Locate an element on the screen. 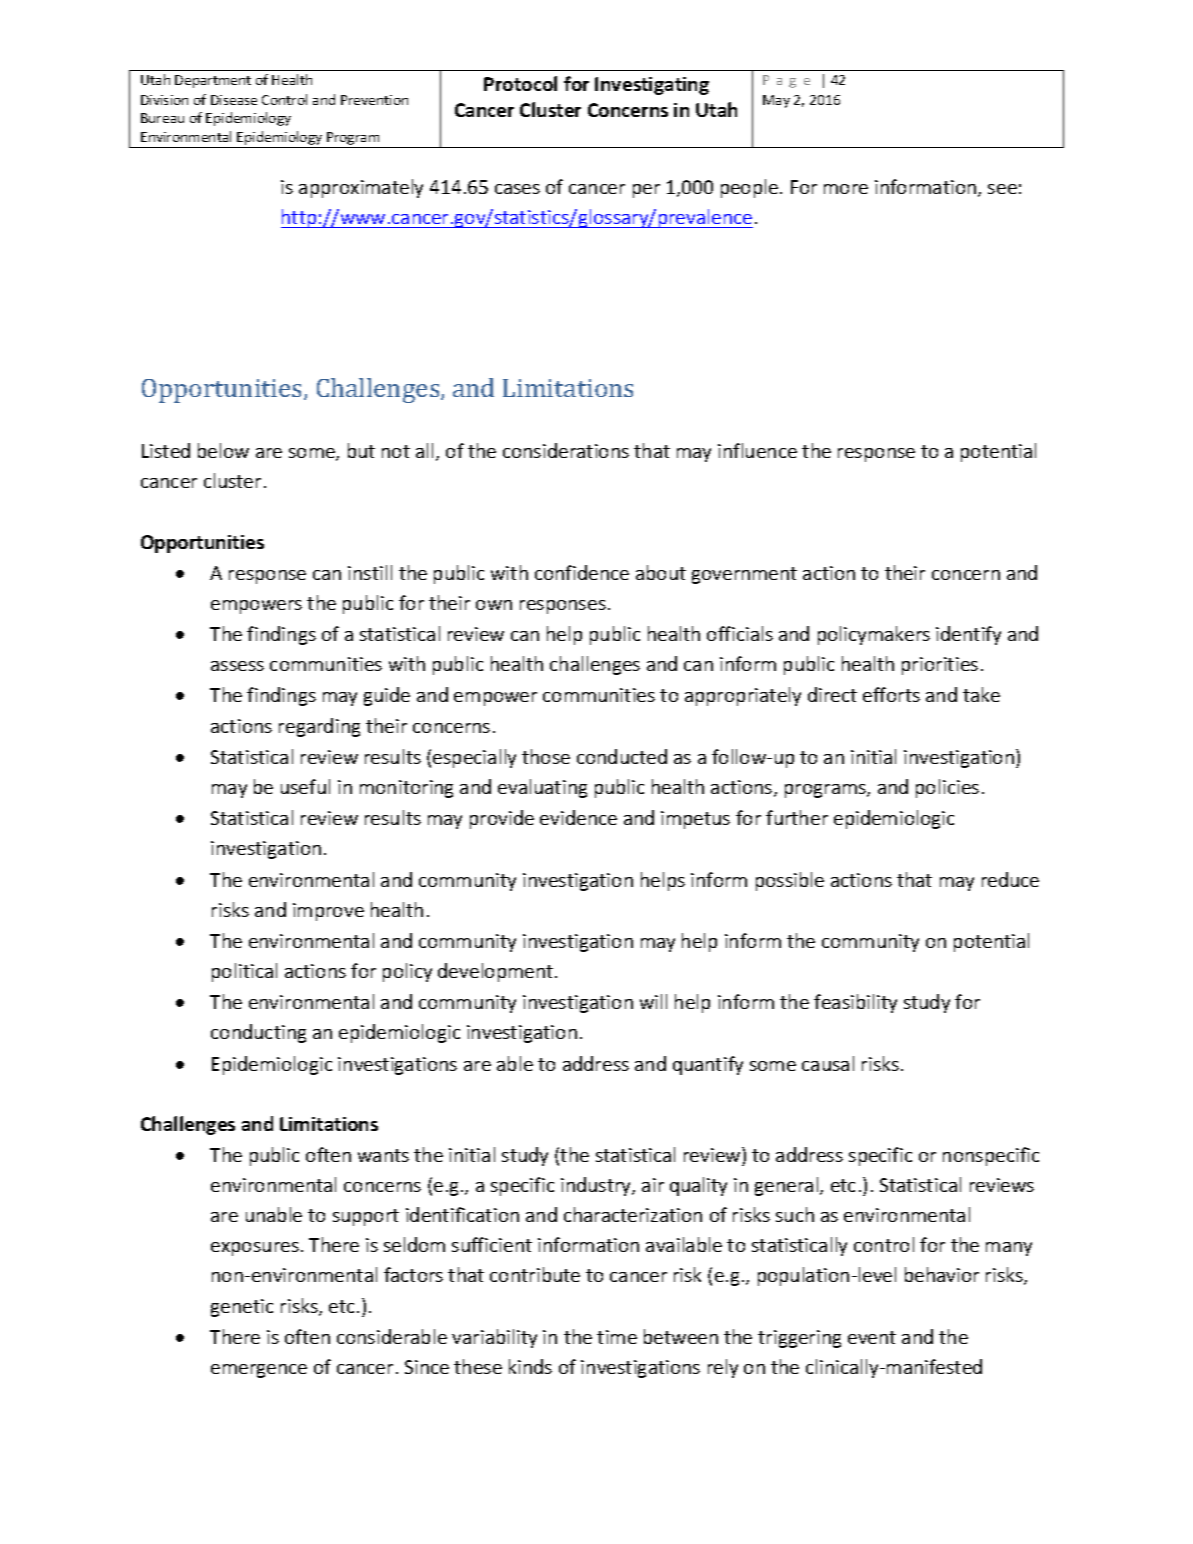 This screenshot has width=1193, height=1544. efforts is located at coordinates (891, 694).
